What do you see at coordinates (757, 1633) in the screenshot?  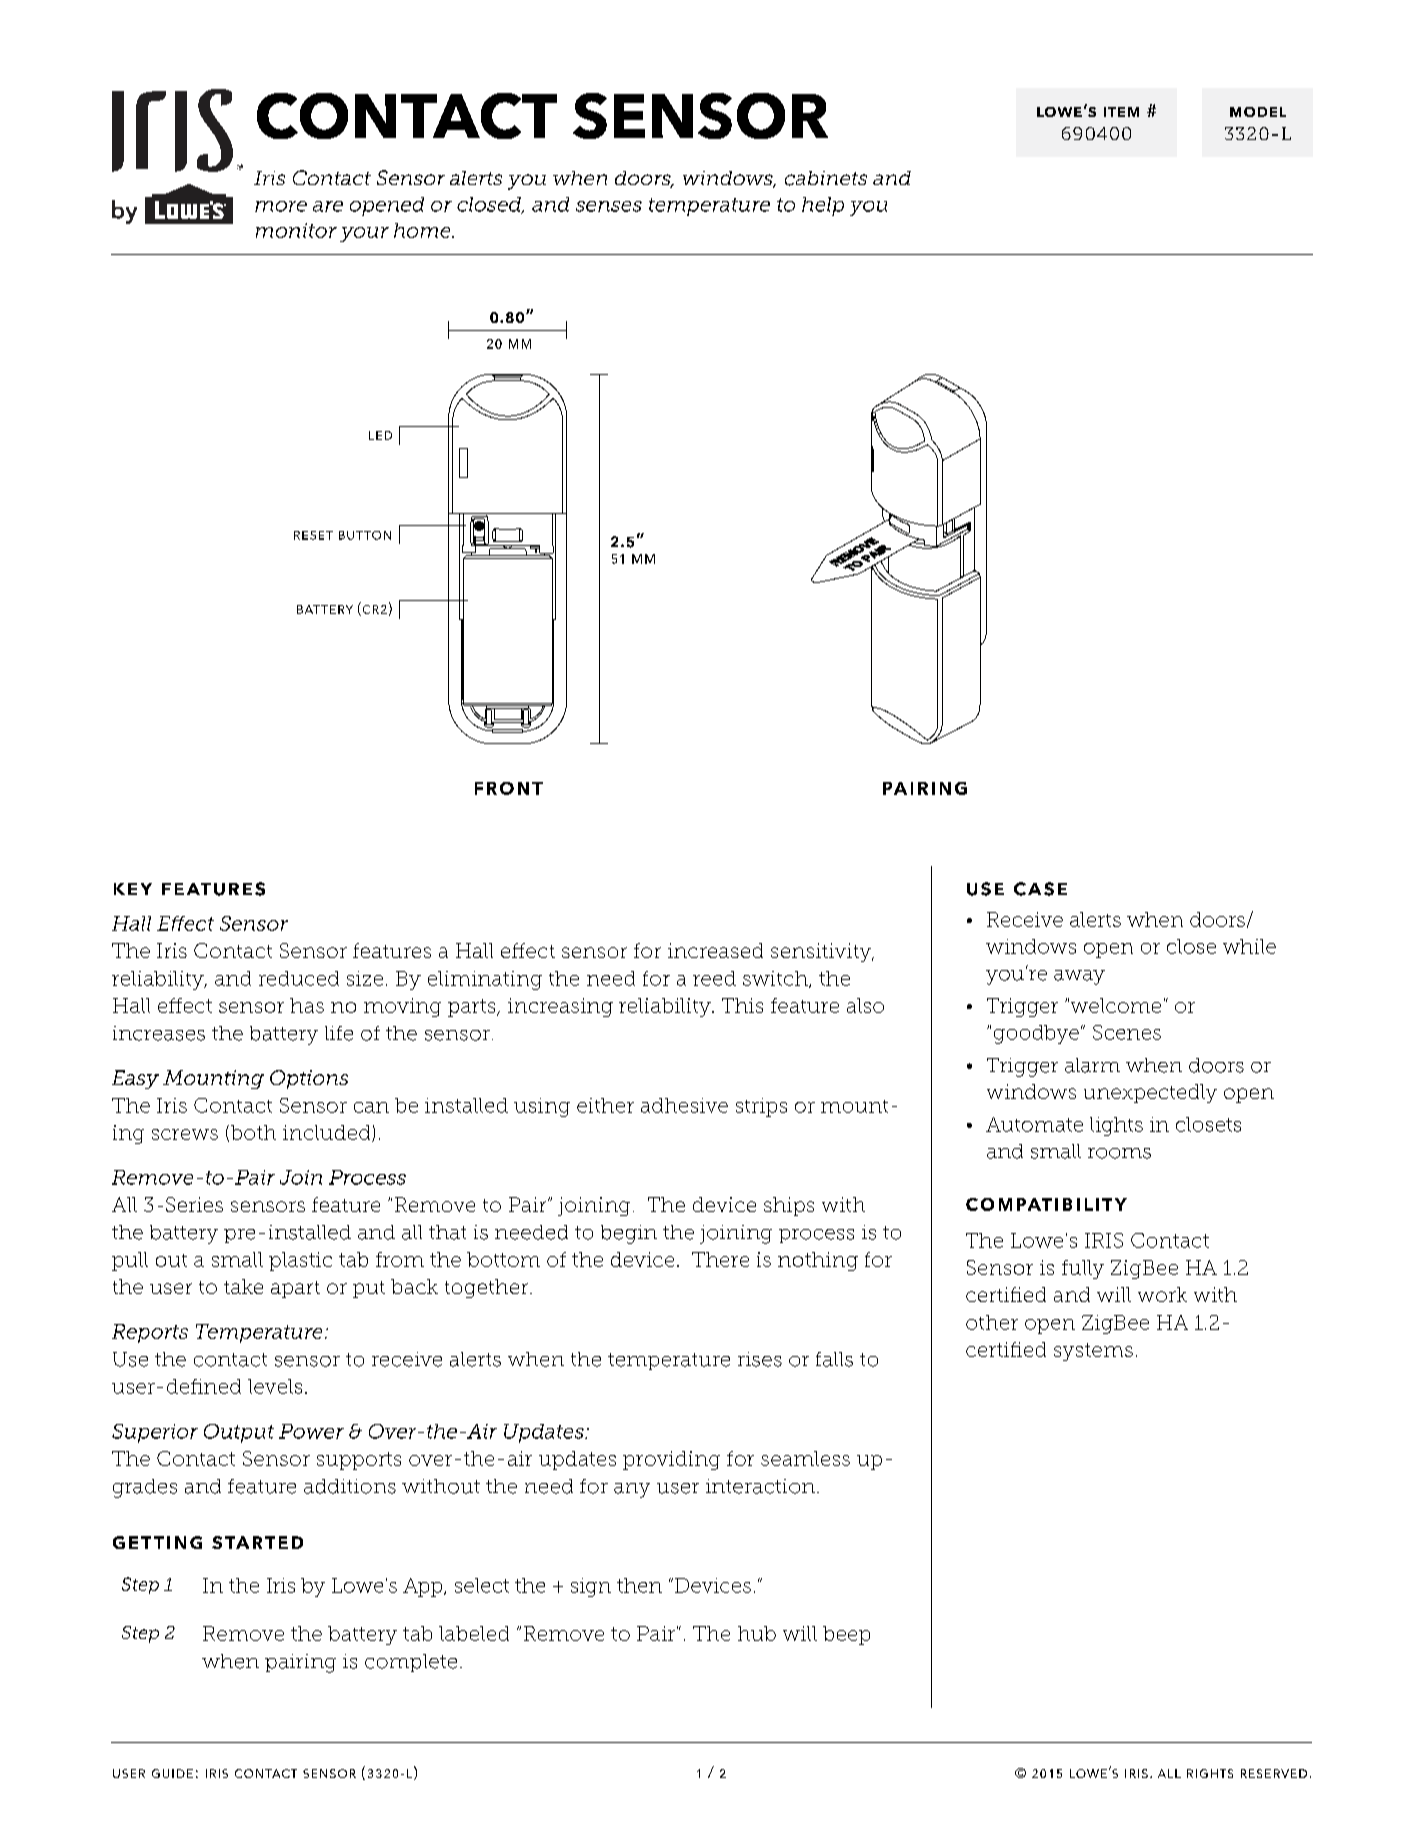 I see `hub` at bounding box center [757, 1633].
